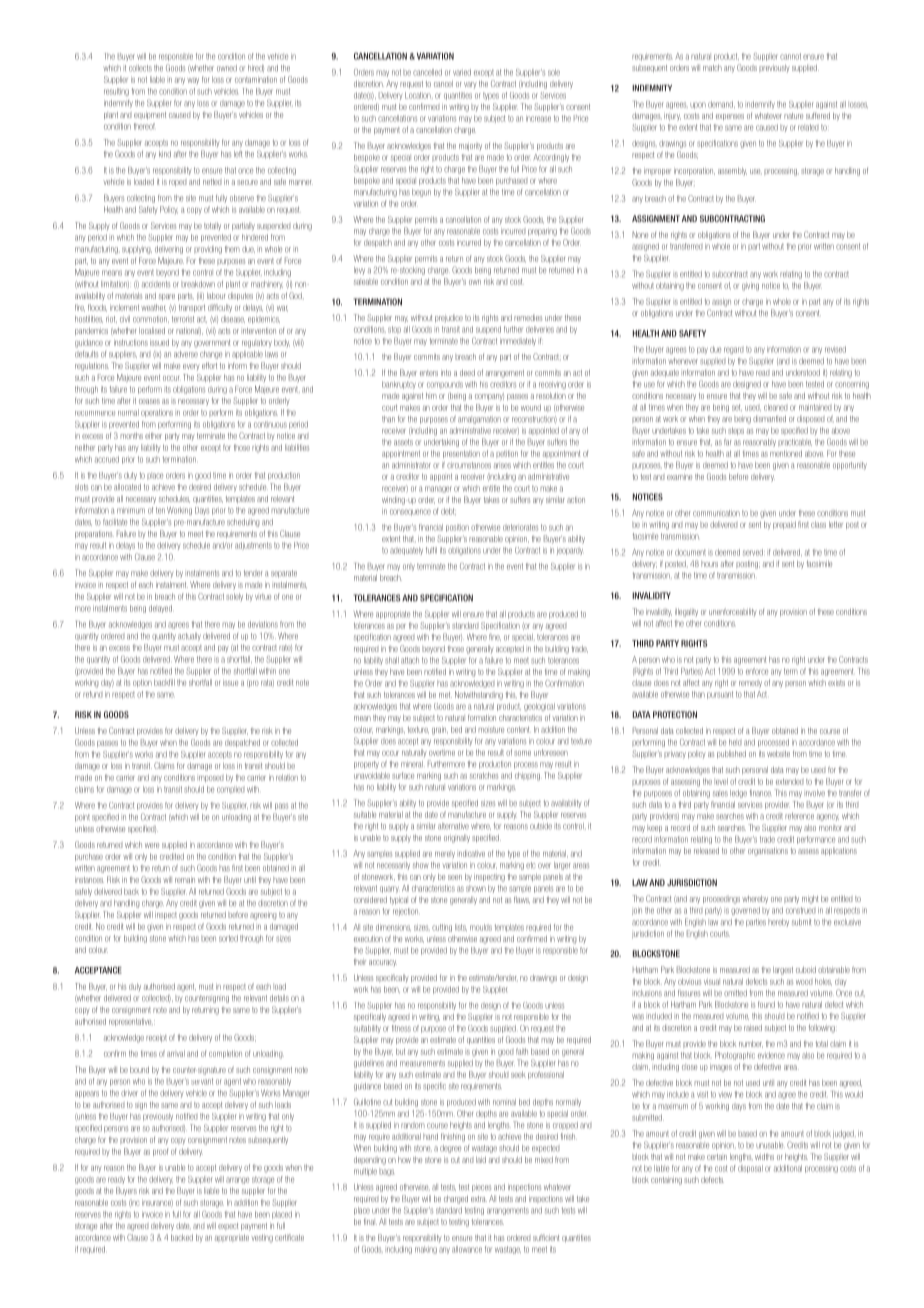 Image resolution: width=924 pixels, height=1308 pixels. Describe the element at coordinates (479, 1199) in the document. I see `extra` at that location.
